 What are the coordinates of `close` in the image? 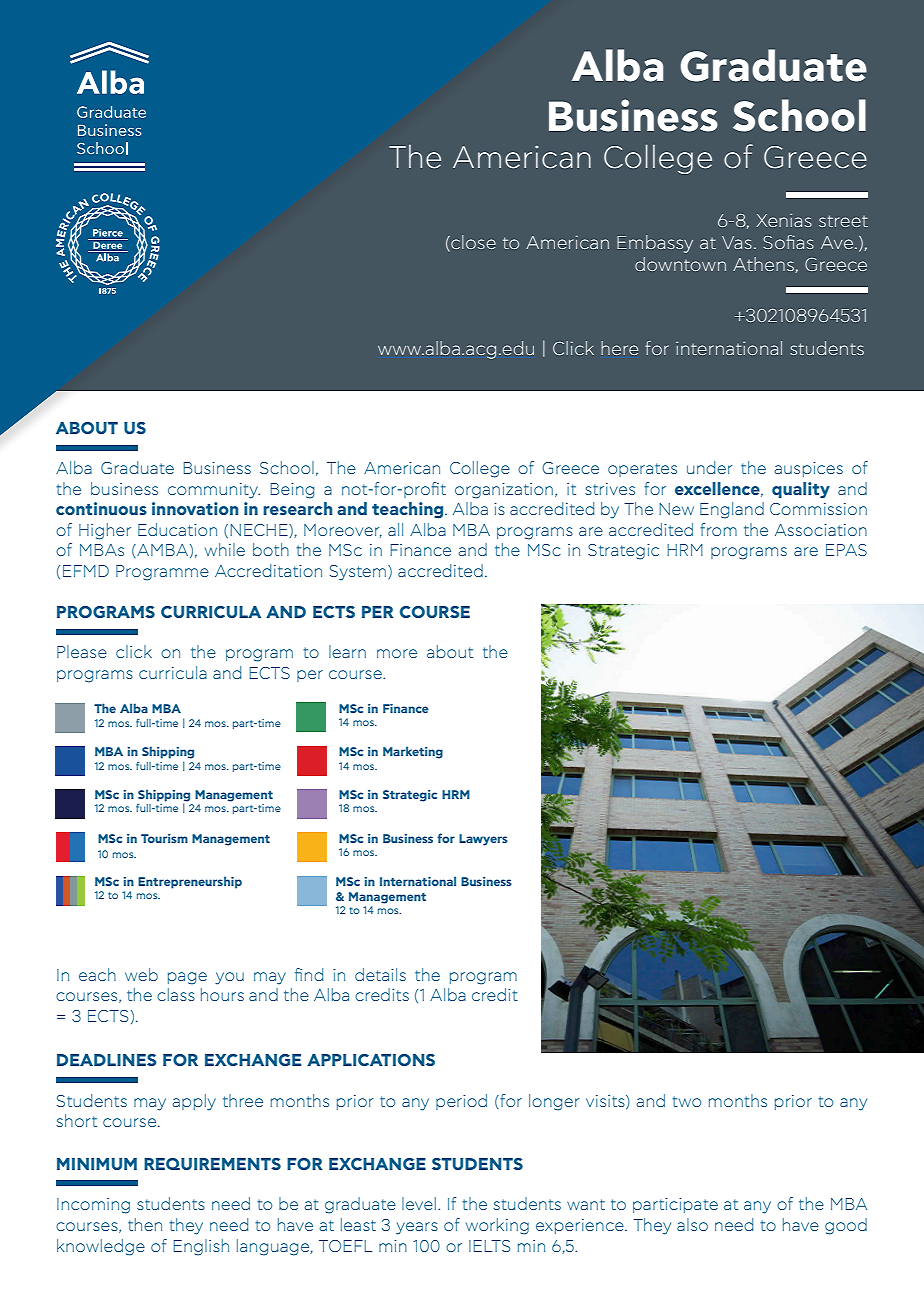 It's located at (472, 243).
